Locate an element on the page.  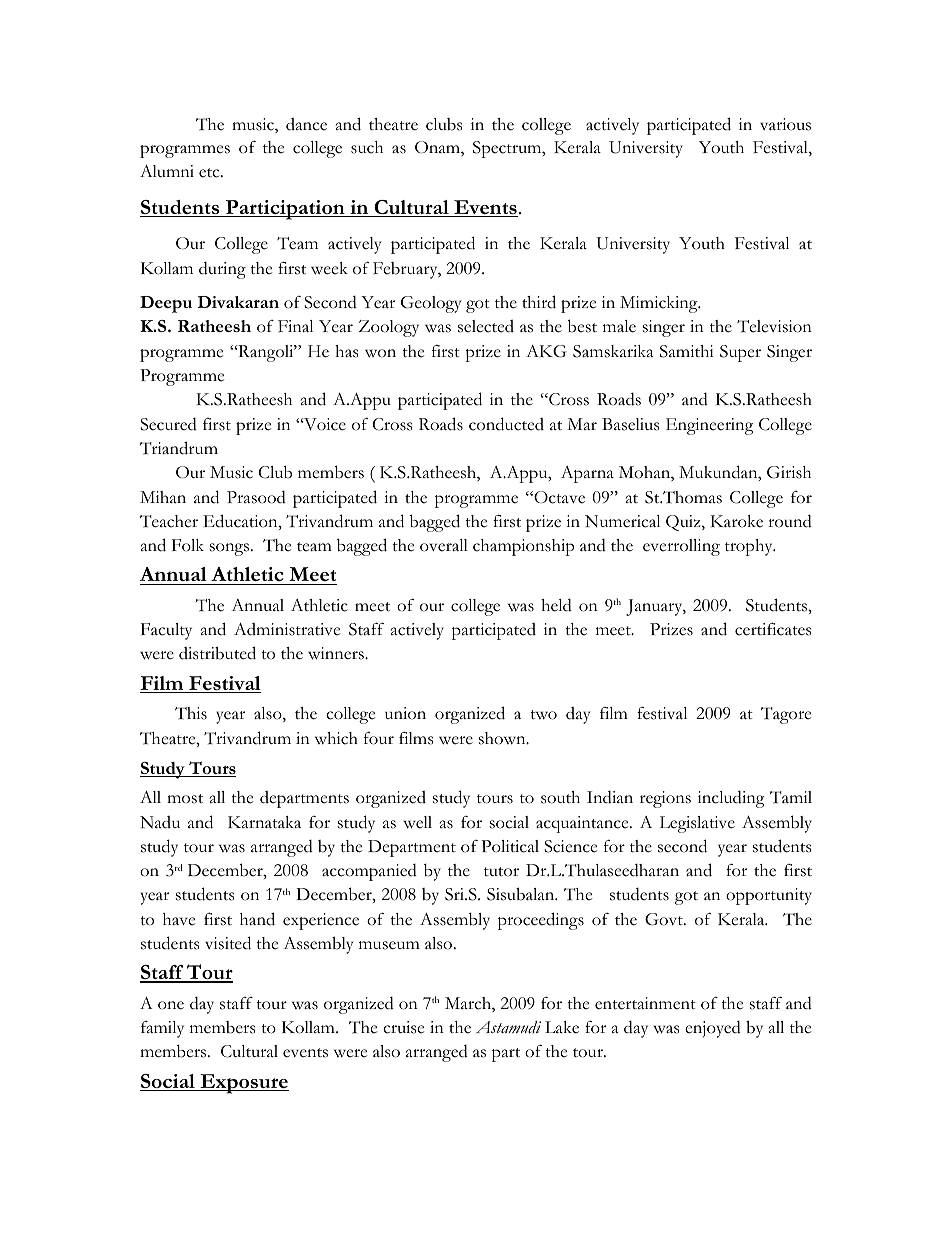
various is located at coordinates (785, 124).
